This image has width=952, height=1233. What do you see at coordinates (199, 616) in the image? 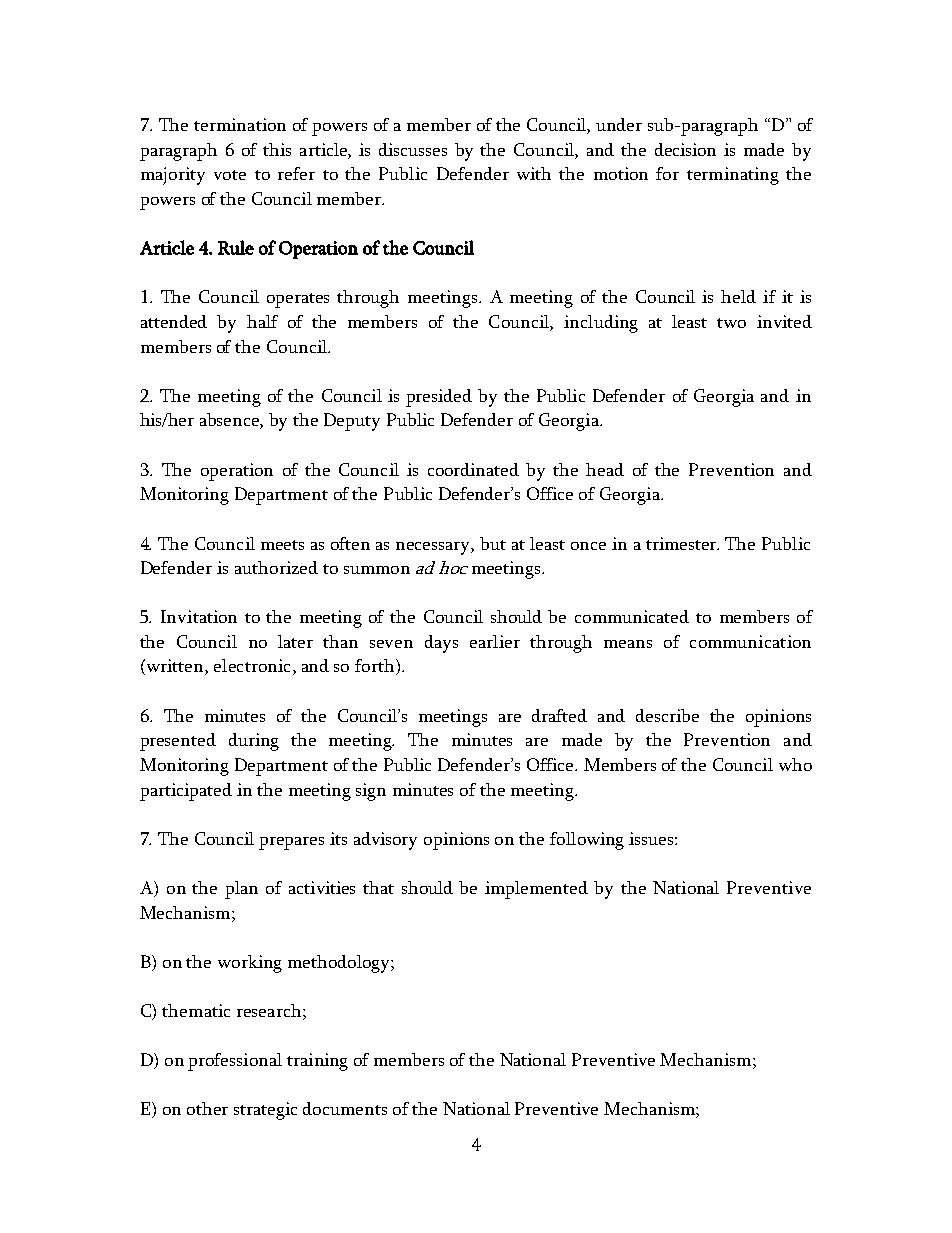
I see `Invitation` at bounding box center [199, 616].
